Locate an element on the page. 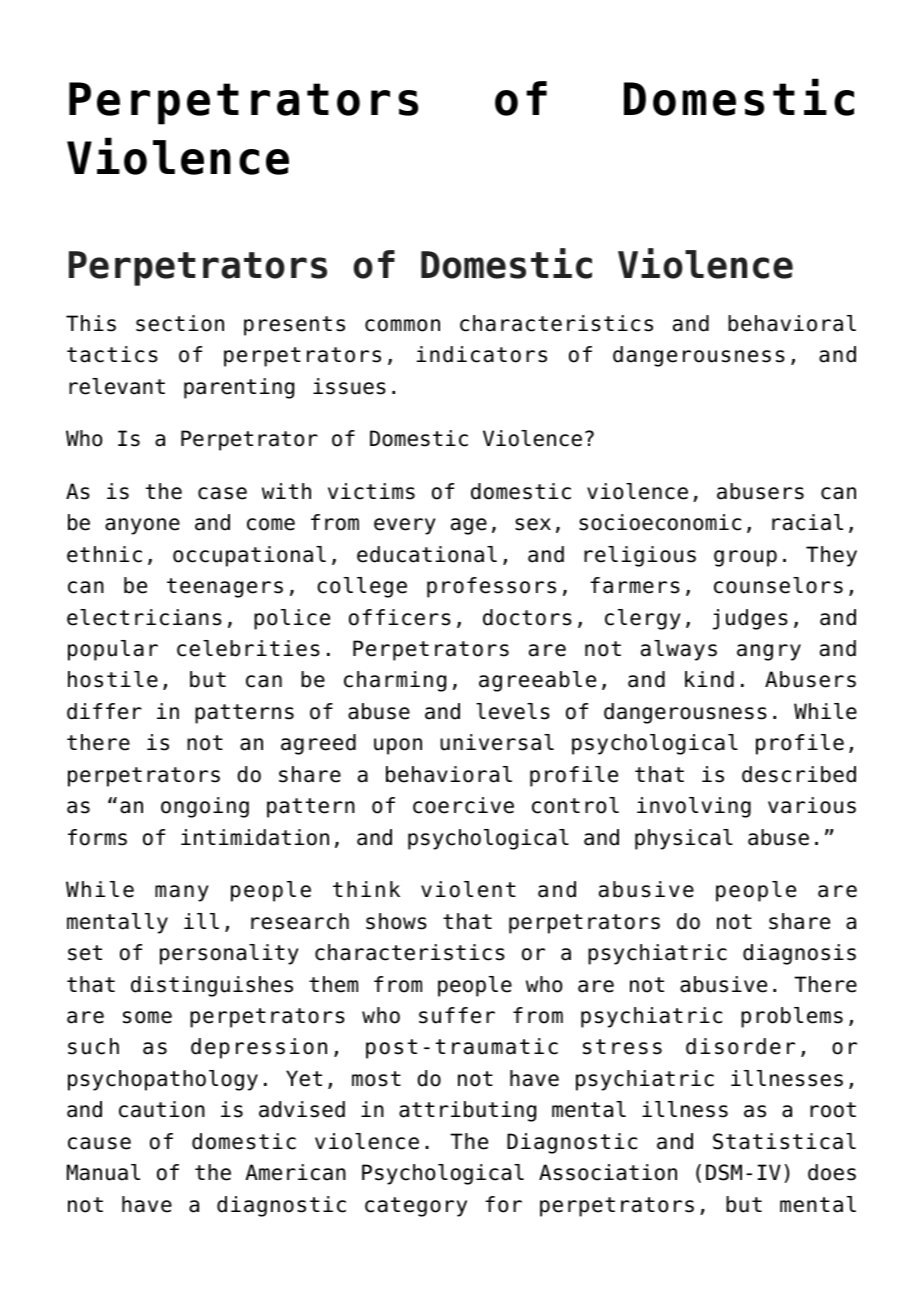 The image size is (924, 1308). ongoing is located at coordinates (205, 807).
